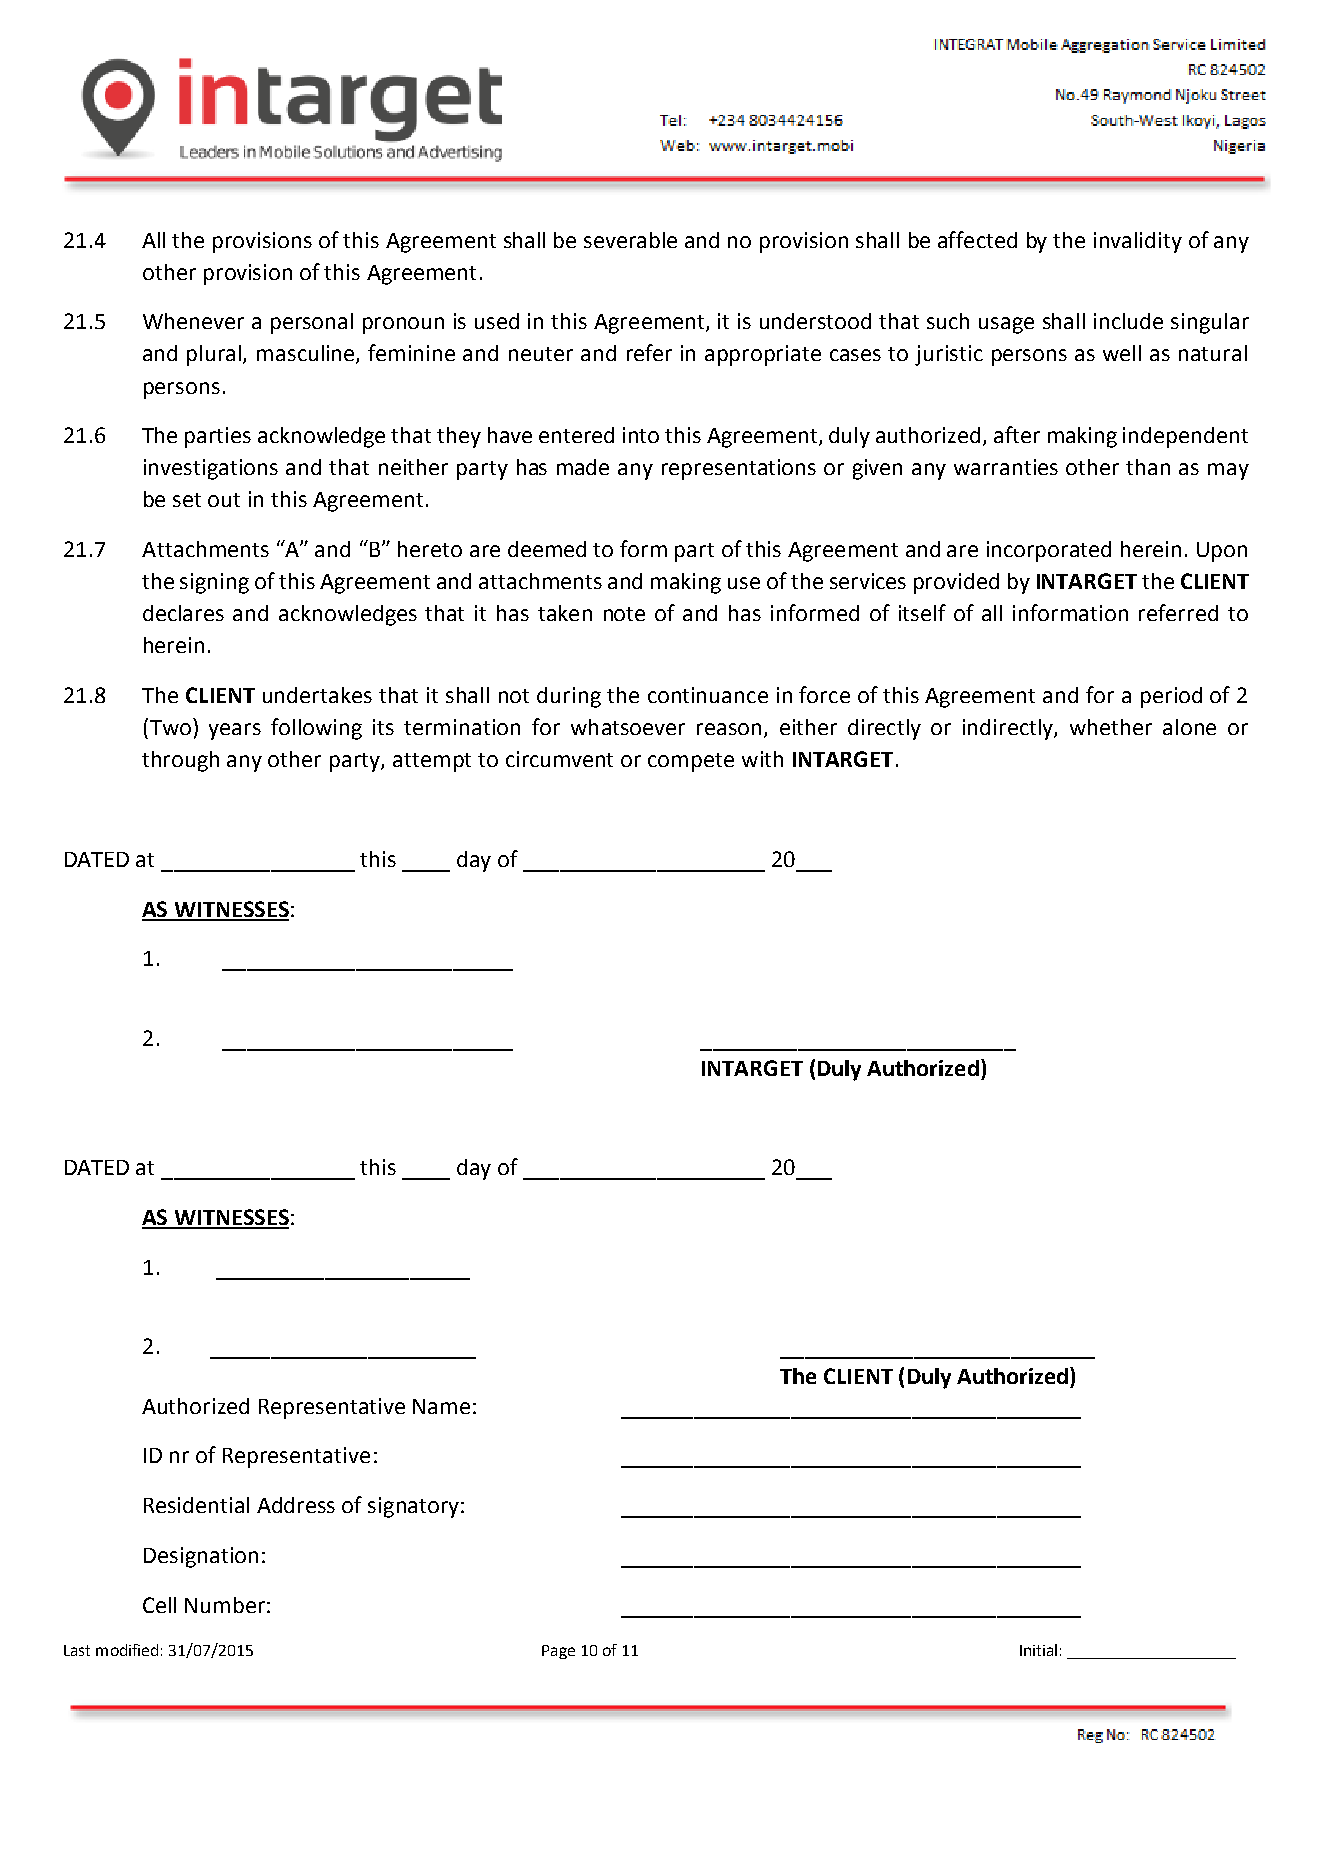  What do you see at coordinates (558, 1652) in the page?
I see `Page` at bounding box center [558, 1652].
